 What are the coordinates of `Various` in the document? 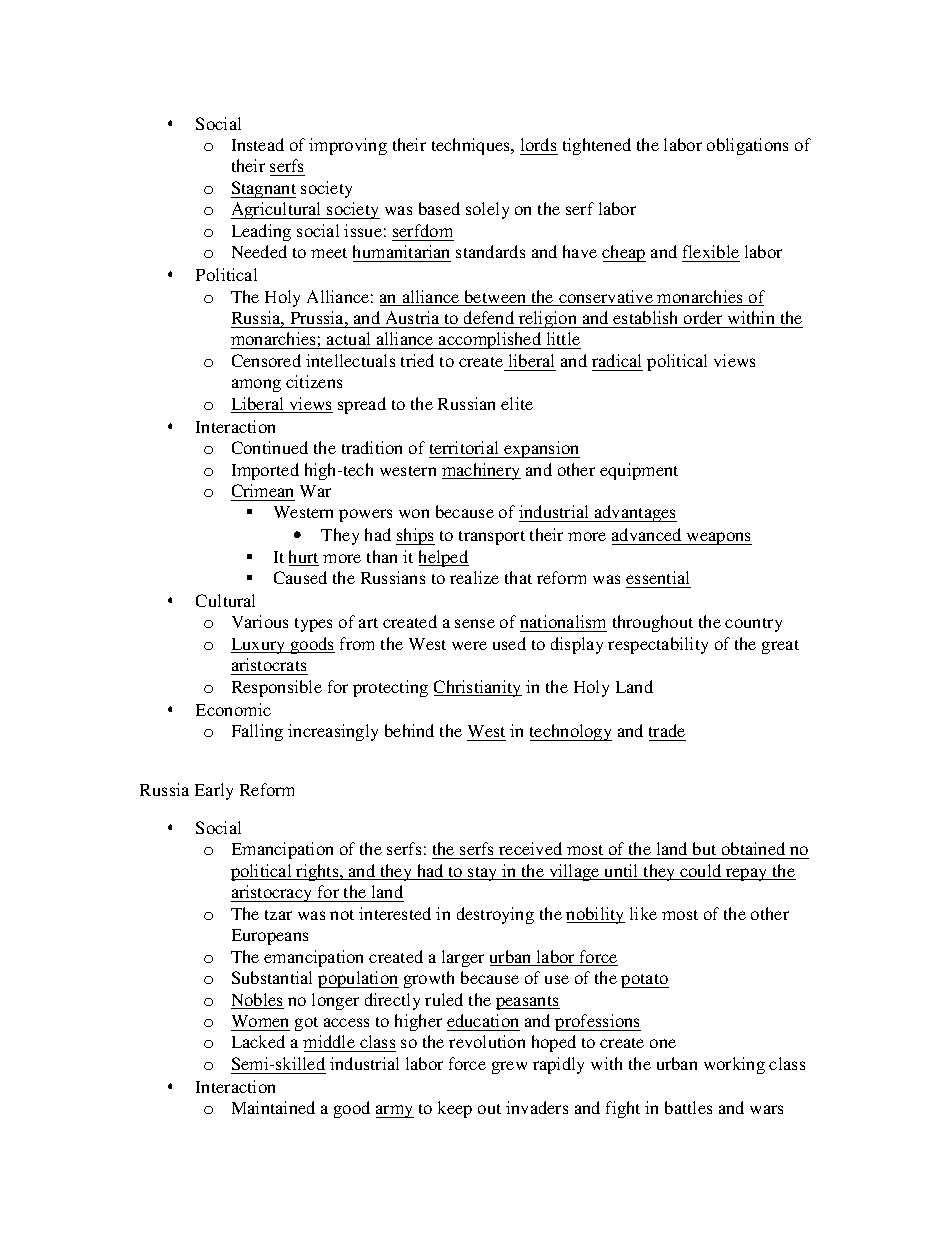 It's located at (260, 621).
